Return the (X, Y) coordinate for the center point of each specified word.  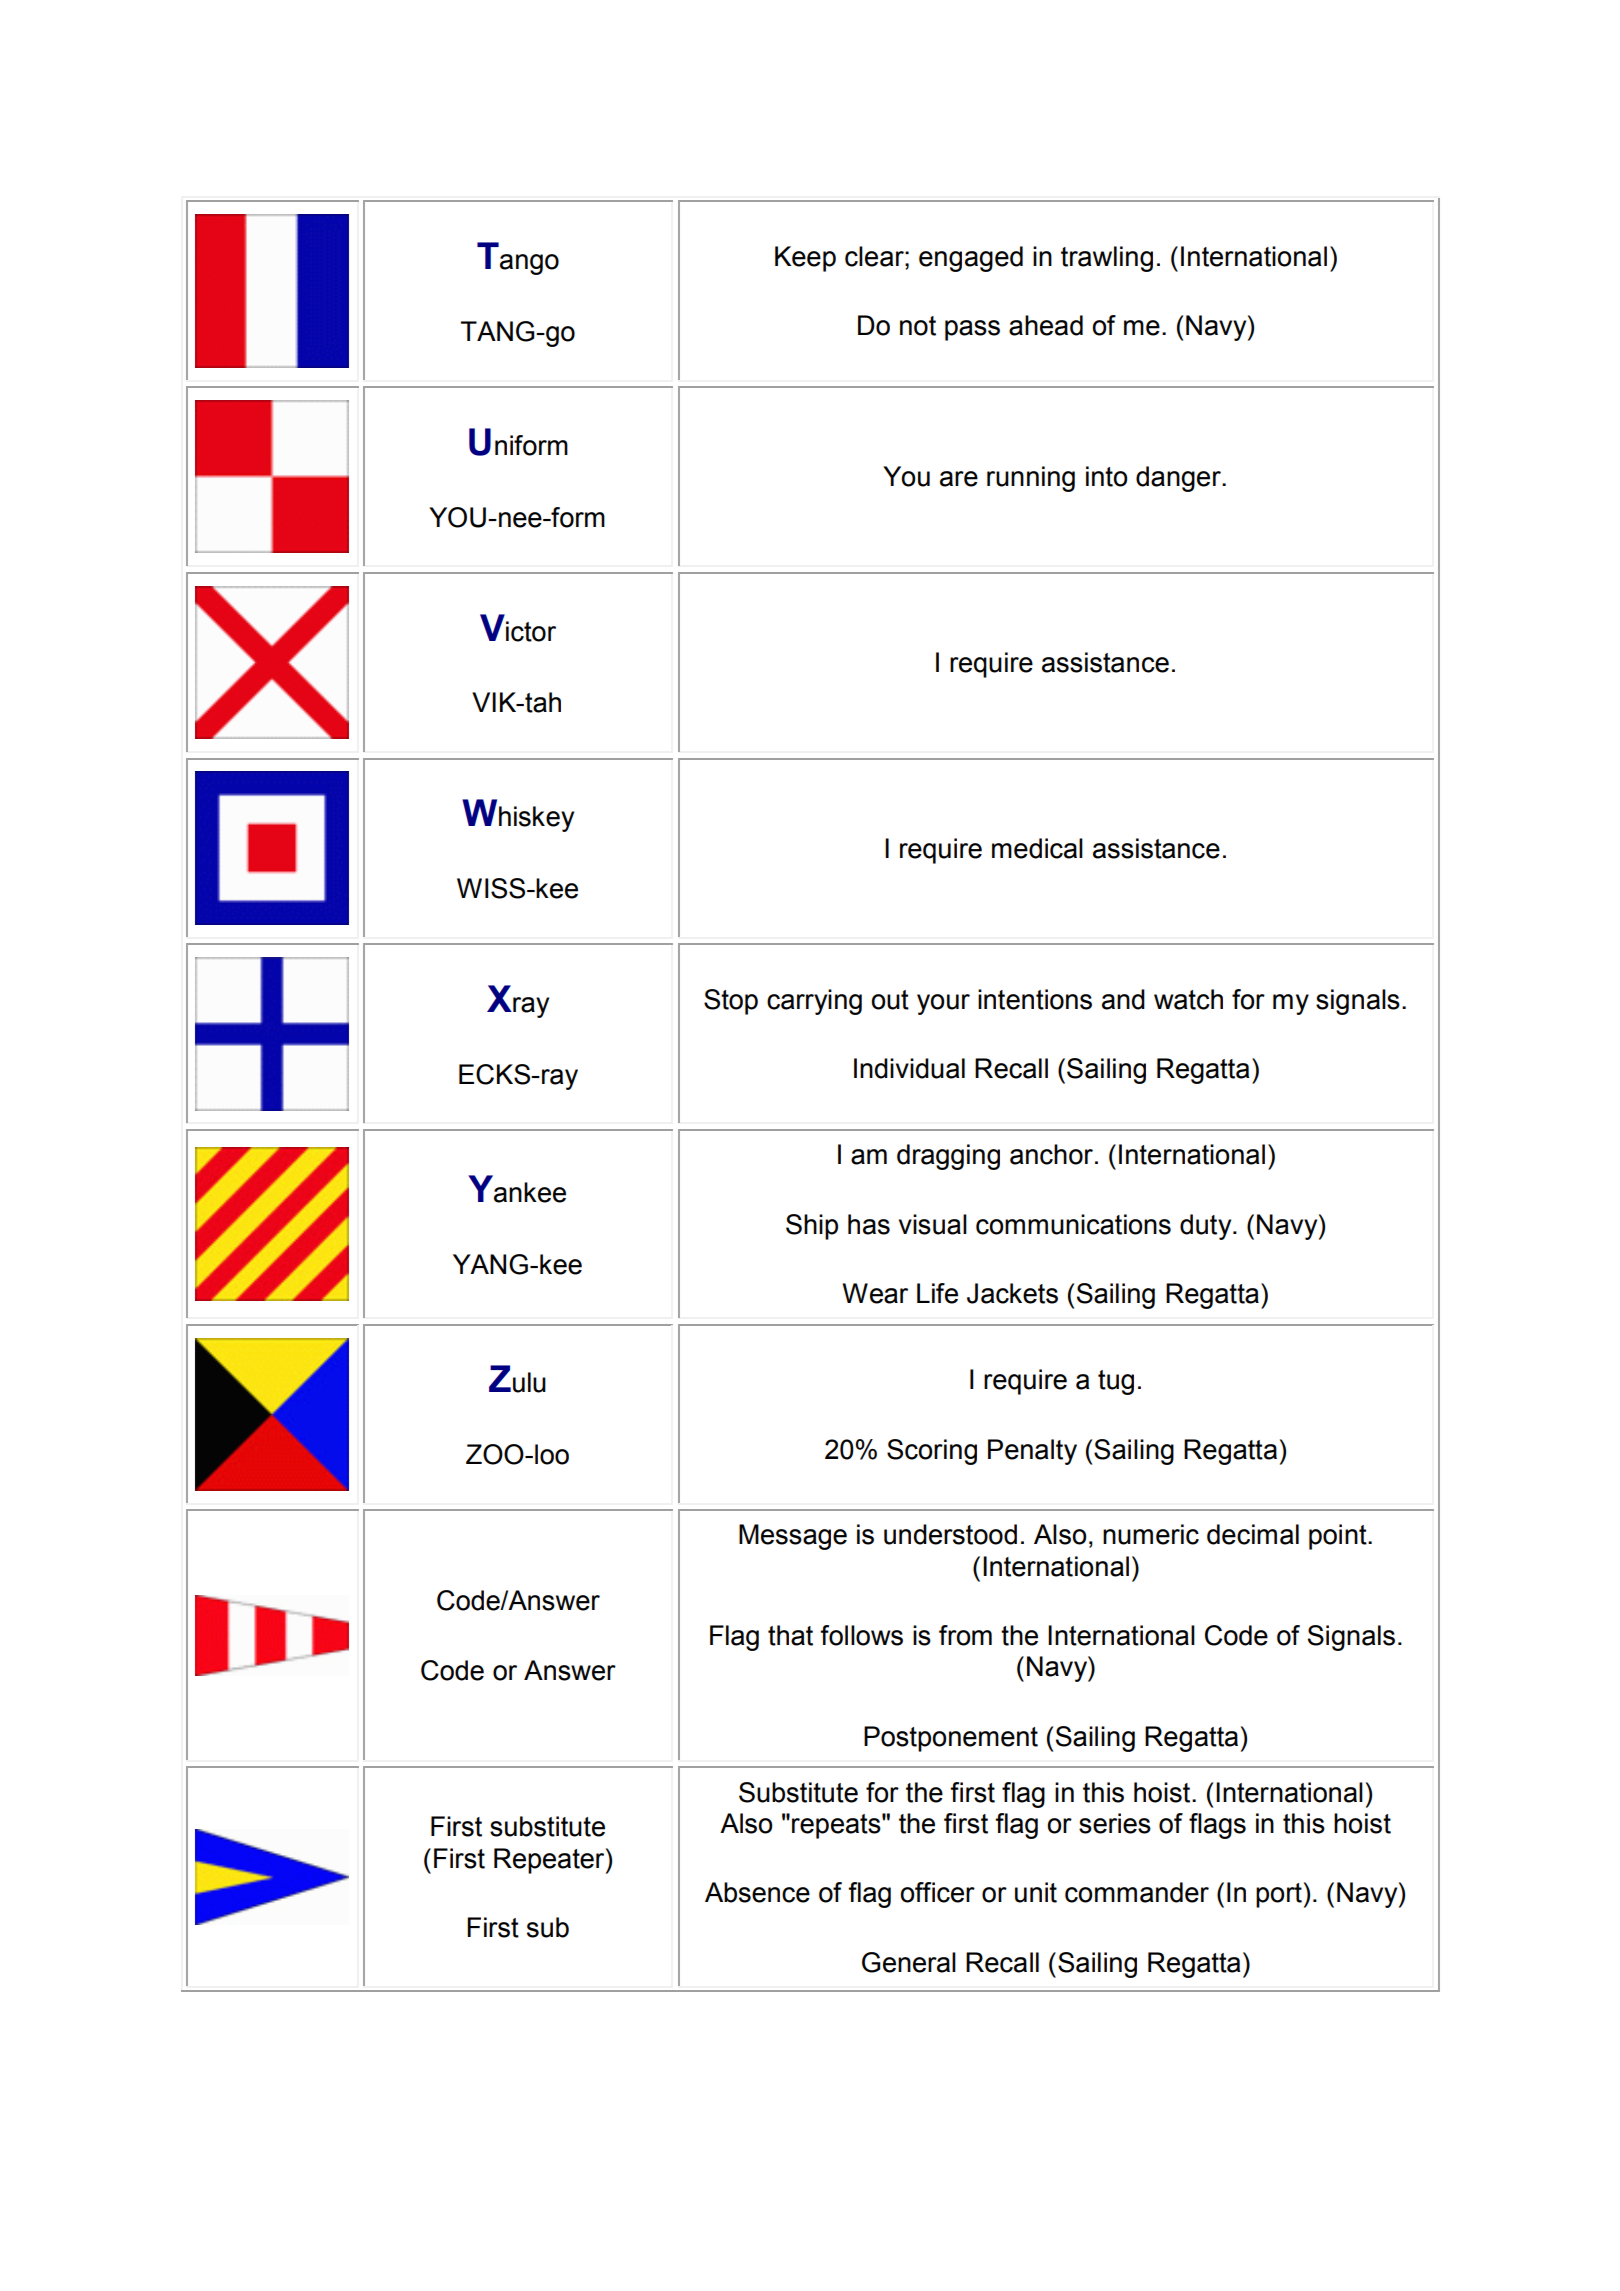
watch (1188, 999)
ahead (1046, 325)
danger (1179, 479)
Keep (805, 259)
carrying (814, 1002)
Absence (757, 1892)
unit (1036, 1892)
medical (1037, 848)
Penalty (1032, 1452)
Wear (875, 1293)
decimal (1253, 1534)
